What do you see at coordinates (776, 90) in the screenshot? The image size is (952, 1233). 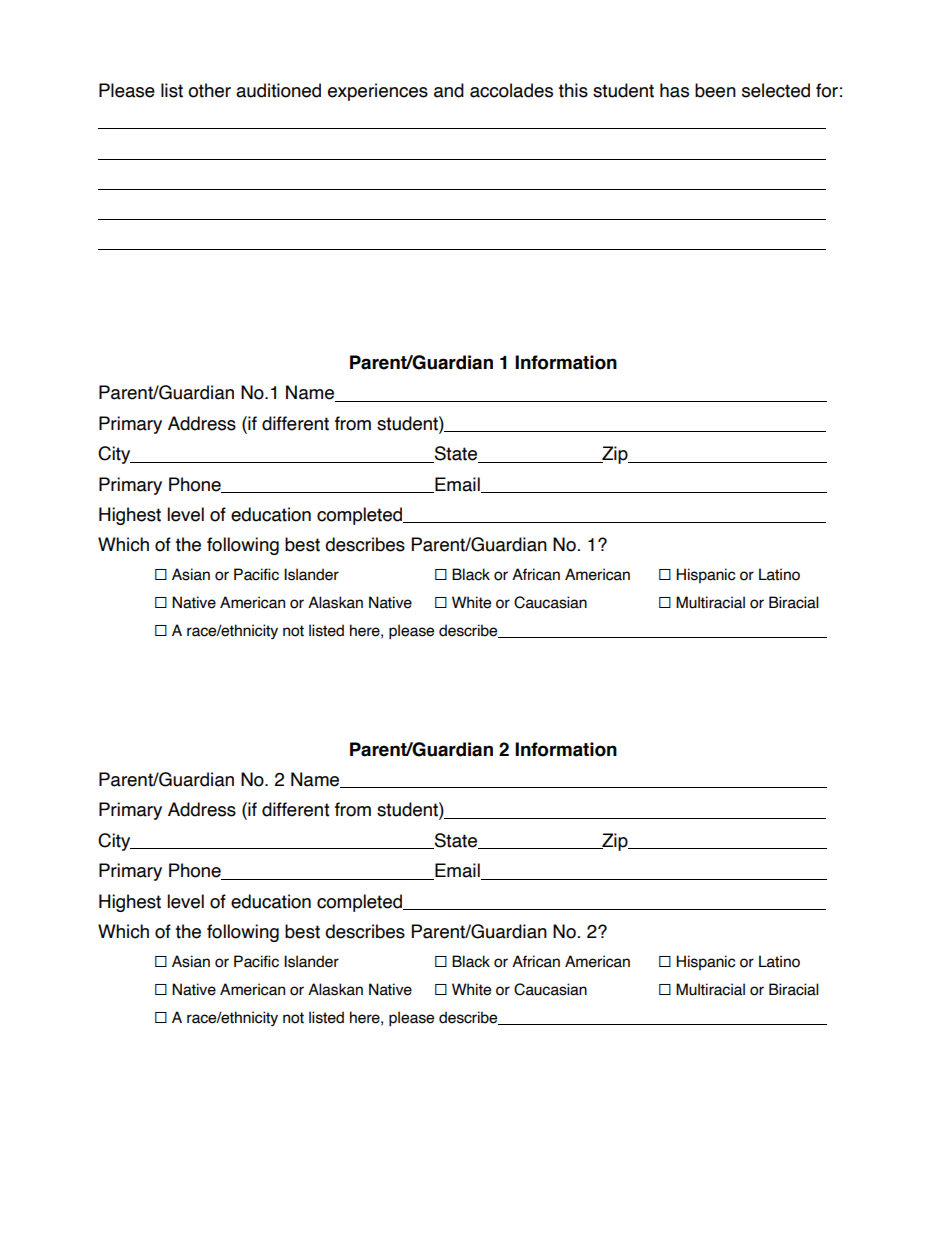 I see `selected` at bounding box center [776, 90].
